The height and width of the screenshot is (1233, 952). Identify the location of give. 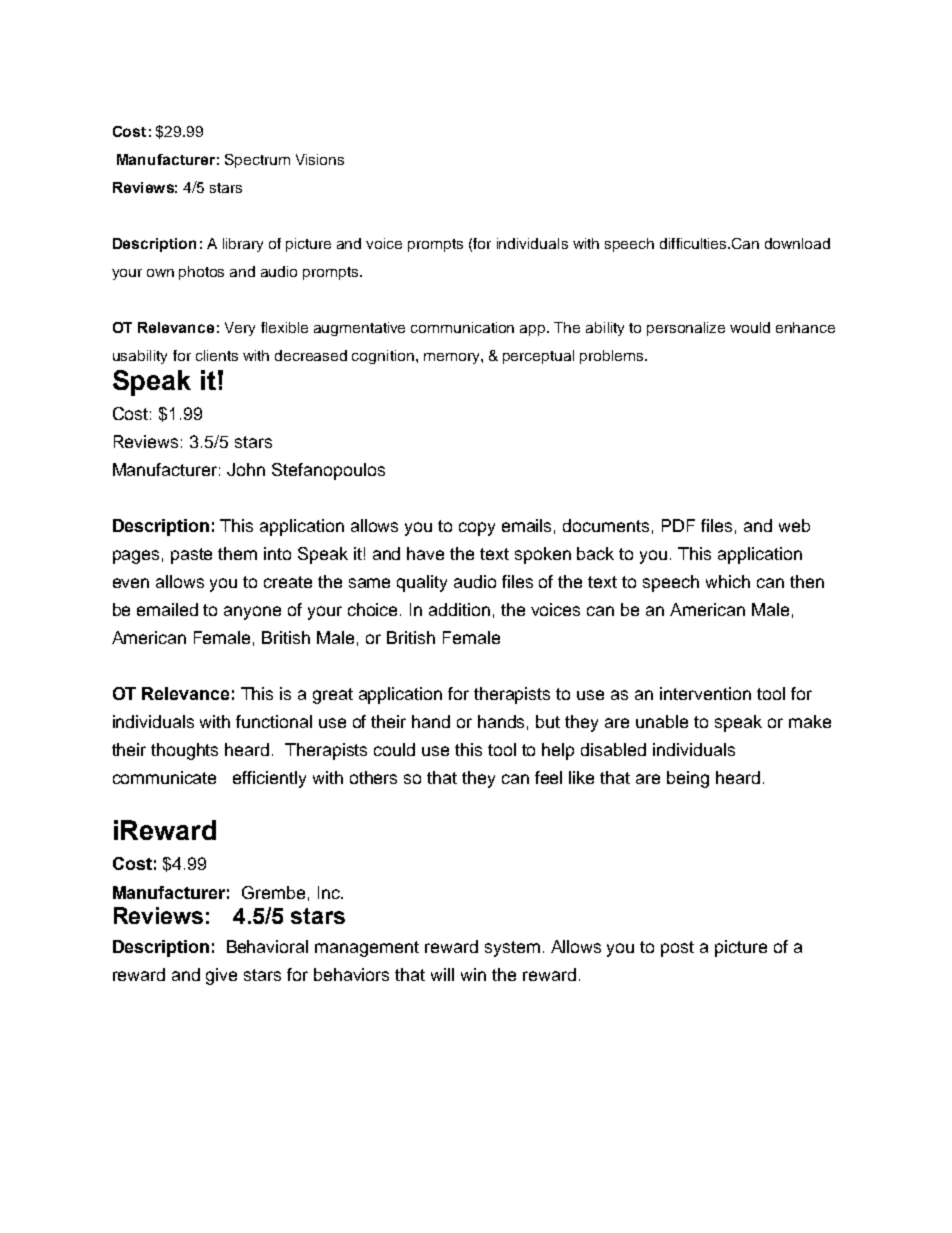
(221, 976).
